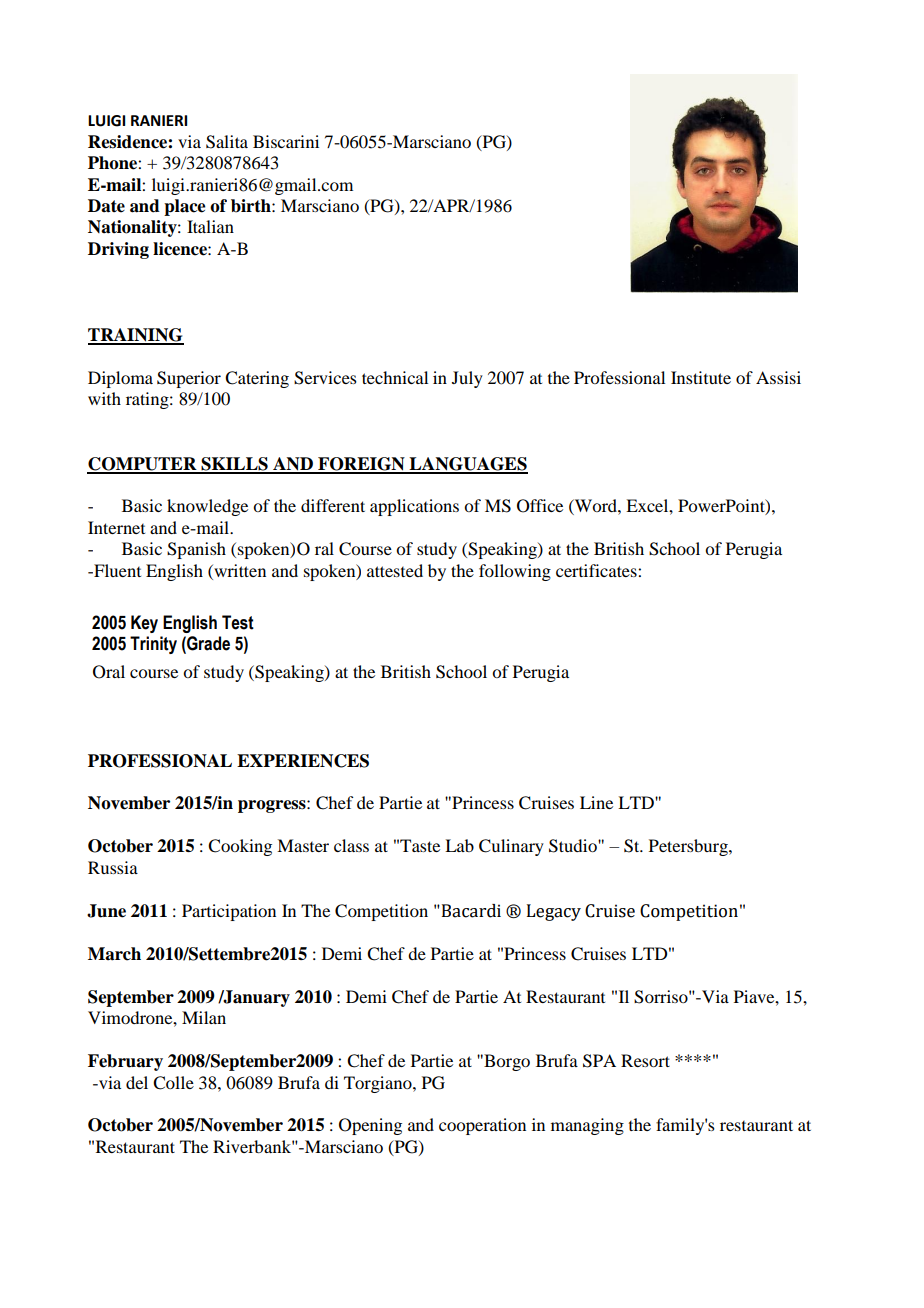 This screenshot has width=924, height=1308. What do you see at coordinates (137, 1082) in the screenshot?
I see `del` at bounding box center [137, 1082].
